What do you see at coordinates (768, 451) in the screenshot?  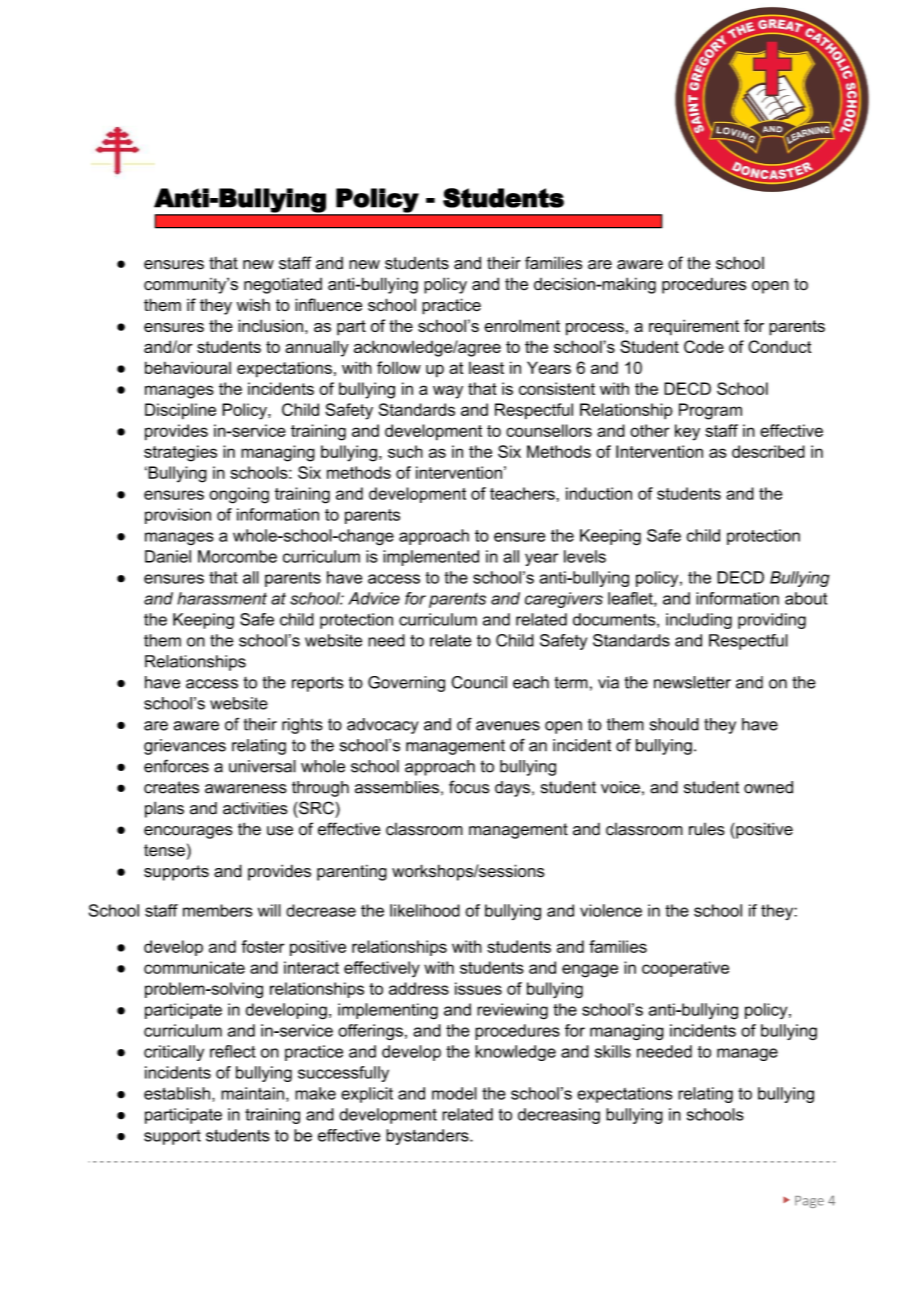 I see `described` at bounding box center [768, 451].
